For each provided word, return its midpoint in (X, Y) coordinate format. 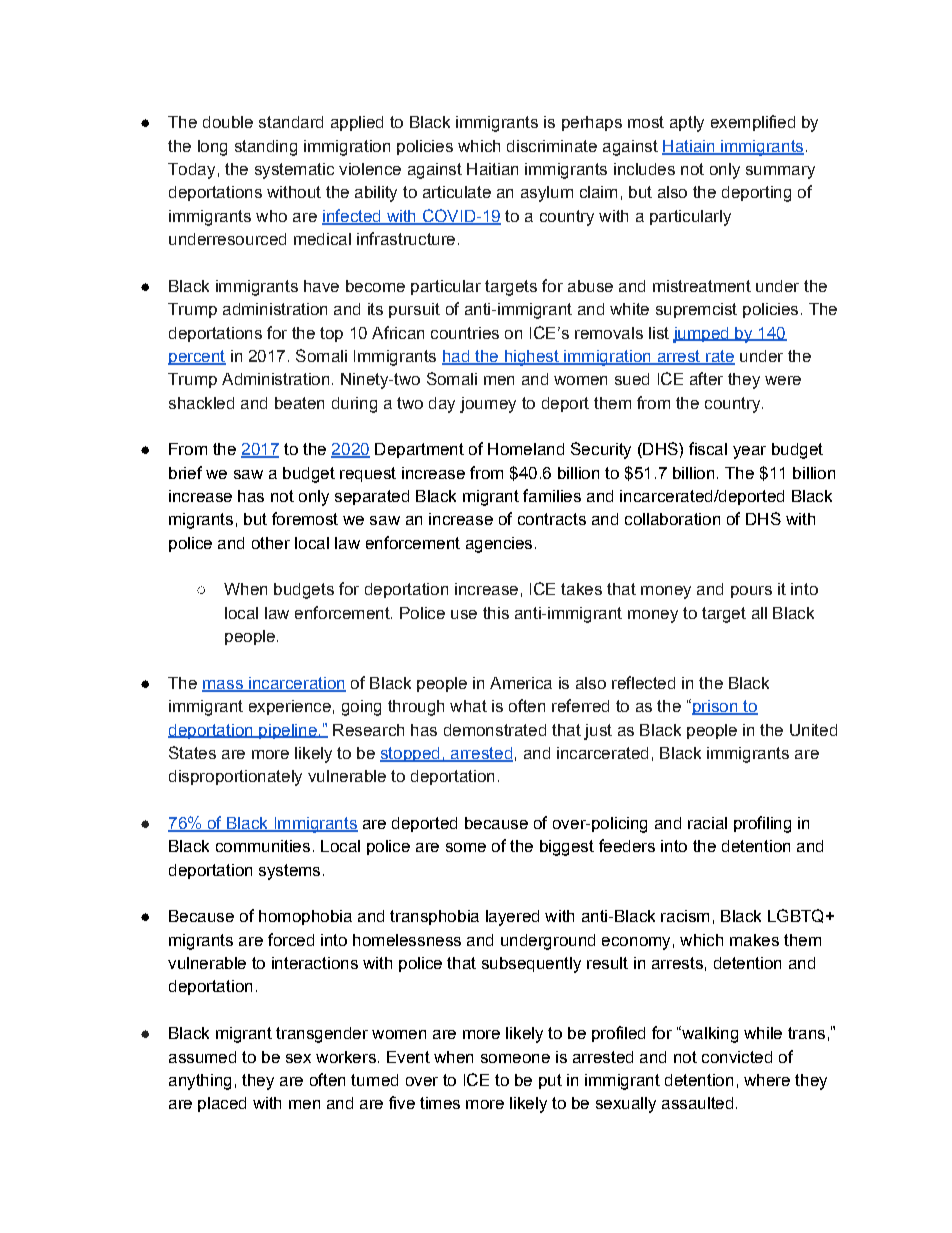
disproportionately (235, 778)
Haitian (492, 169)
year (749, 452)
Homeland (526, 449)
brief (185, 472)
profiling (762, 824)
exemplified (753, 123)
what (468, 706)
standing (266, 148)
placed (222, 1104)
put (550, 1081)
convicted (737, 1057)
